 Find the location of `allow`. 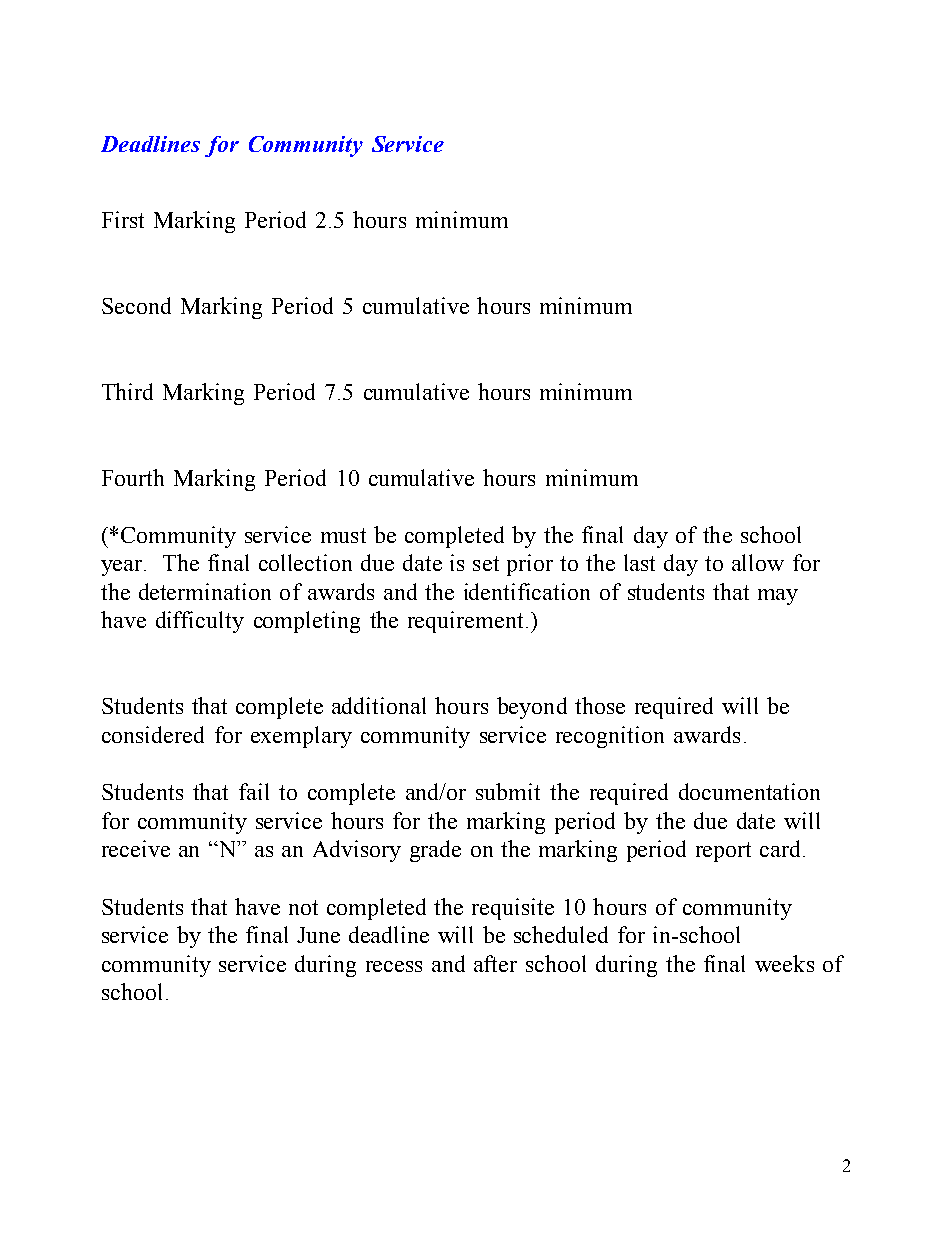

allow is located at coordinates (758, 562).
